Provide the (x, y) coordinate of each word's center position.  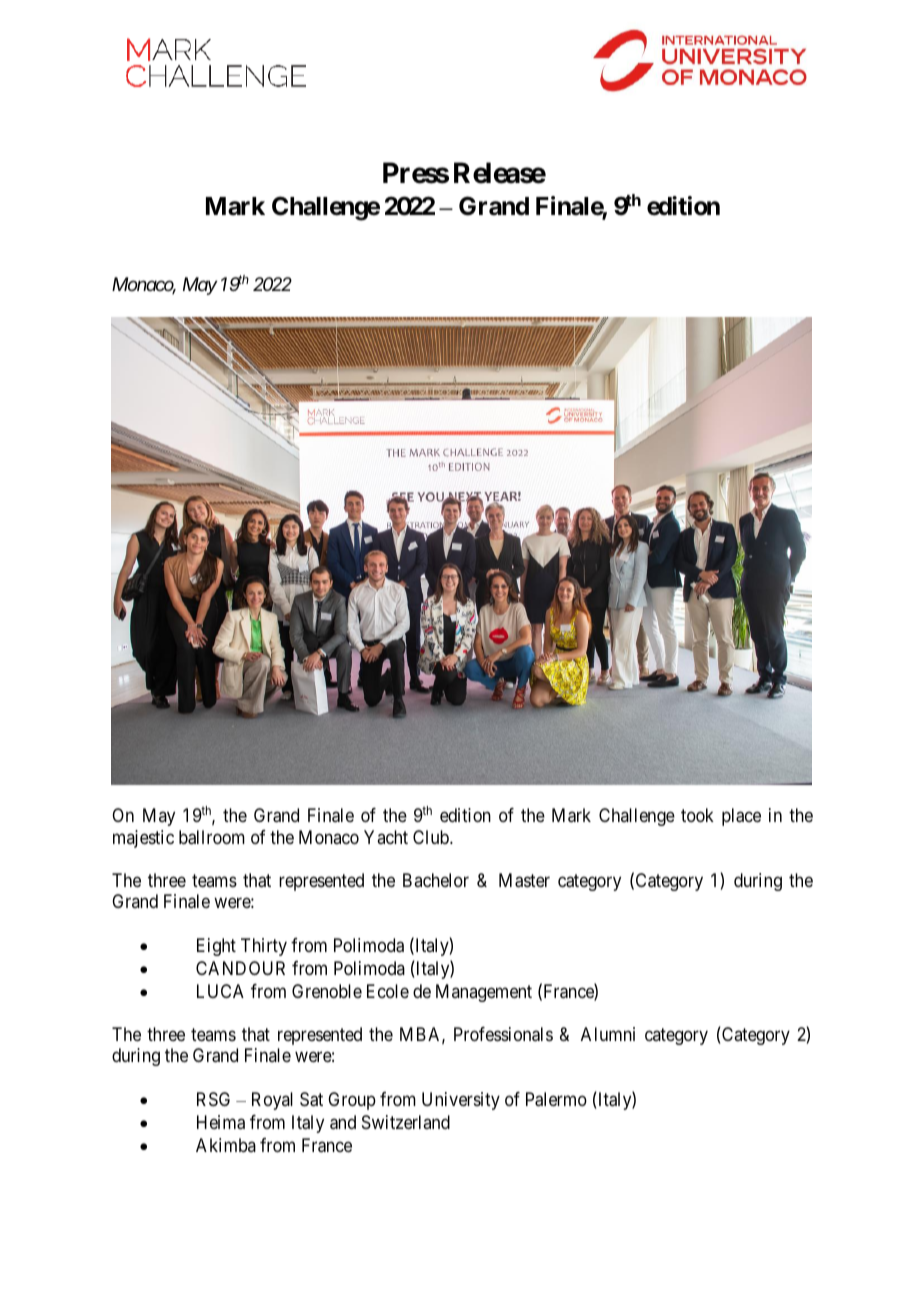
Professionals (503, 1034)
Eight (216, 947)
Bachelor (436, 880)
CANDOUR (240, 968)
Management (484, 993)
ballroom (212, 837)
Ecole (388, 991)
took (697, 815)
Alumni (608, 1034)
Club (432, 837)
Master (524, 880)
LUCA (220, 991)
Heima (221, 1122)
